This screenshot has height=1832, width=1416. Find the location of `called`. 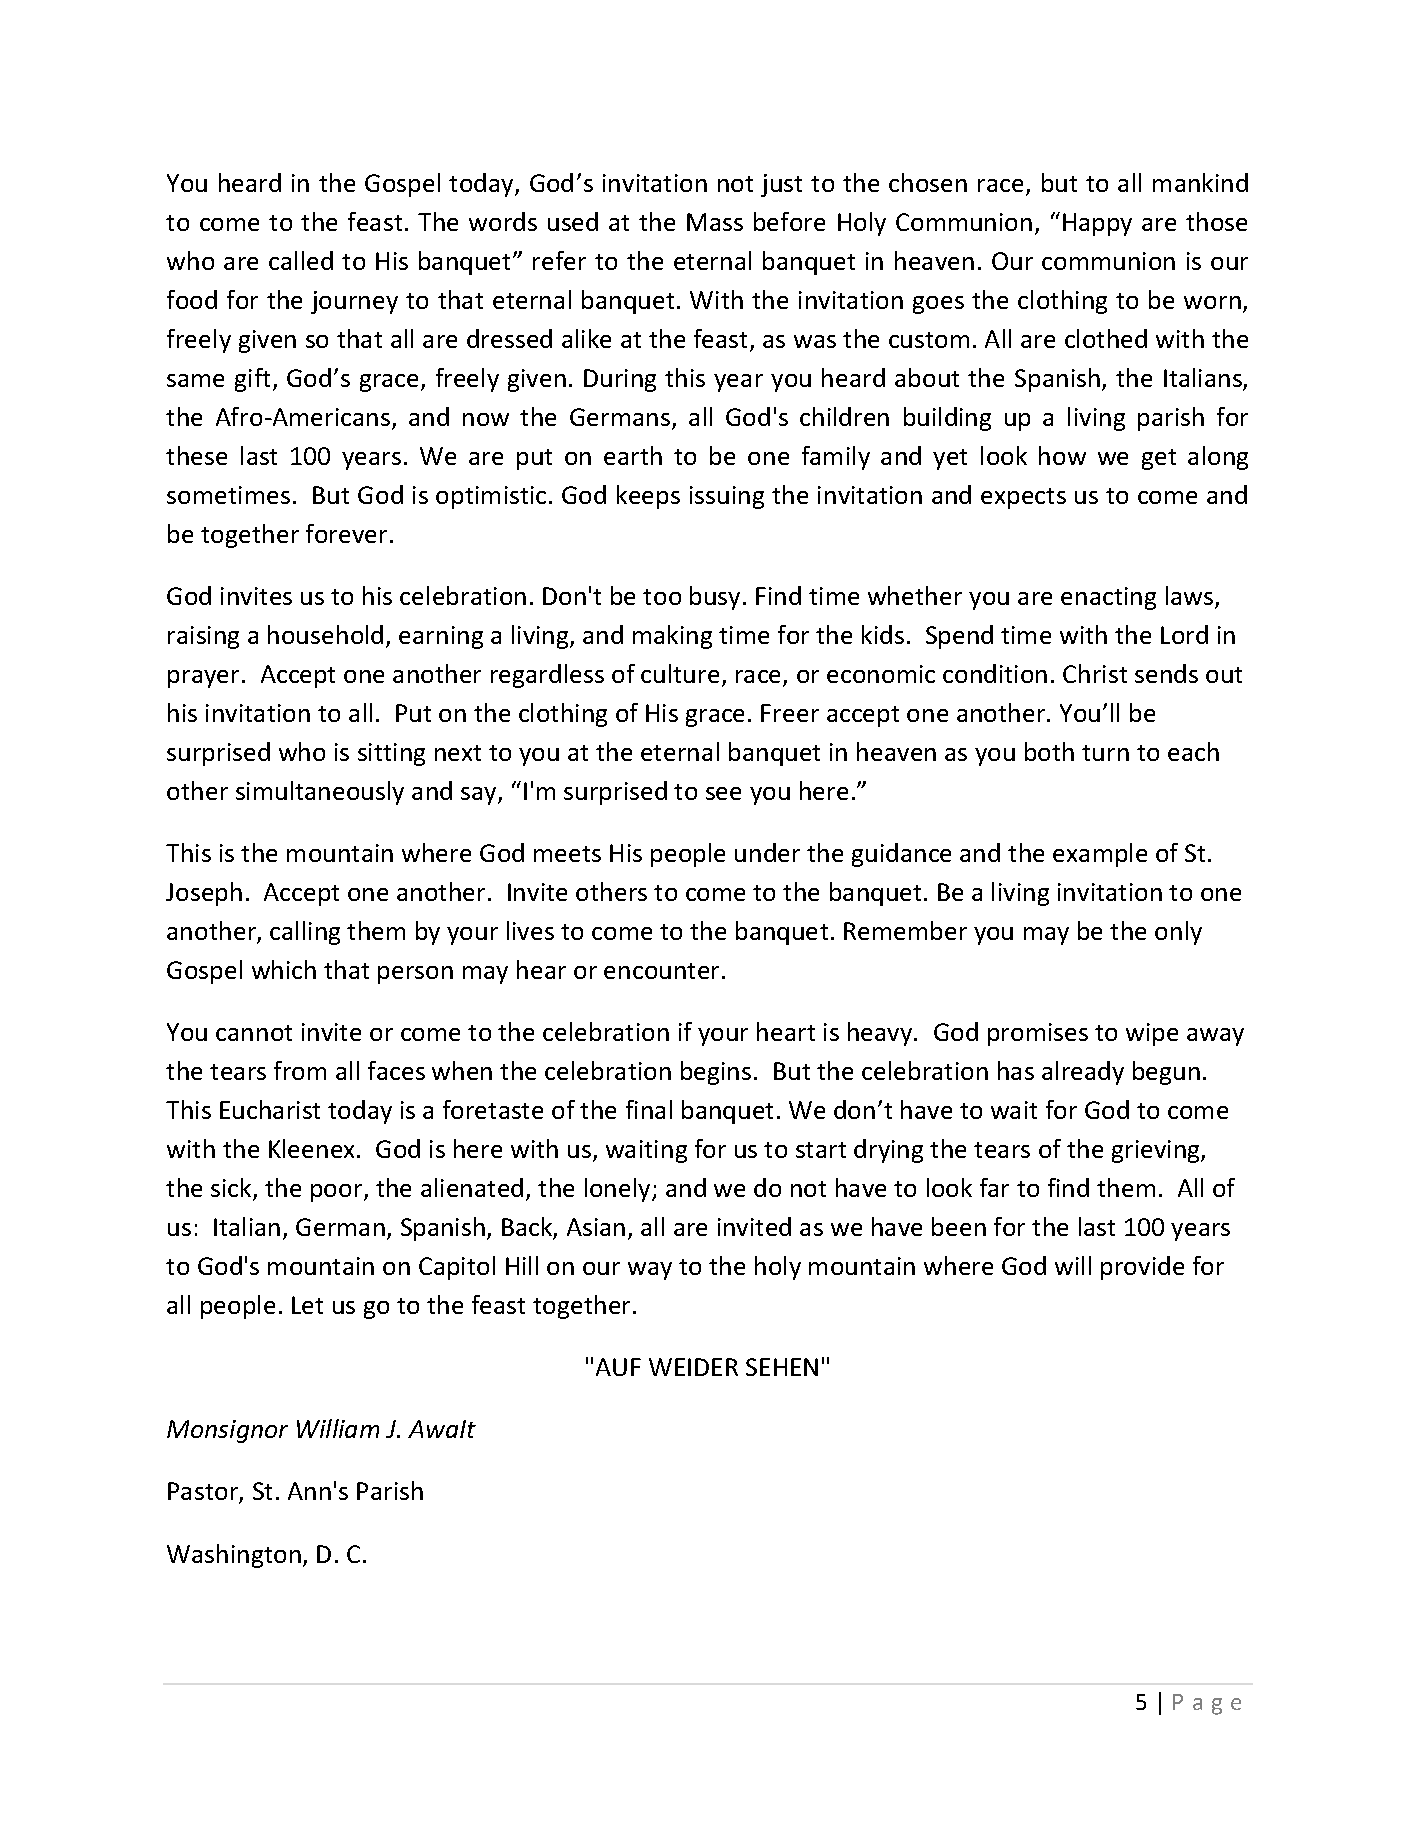

called is located at coordinates (301, 260).
